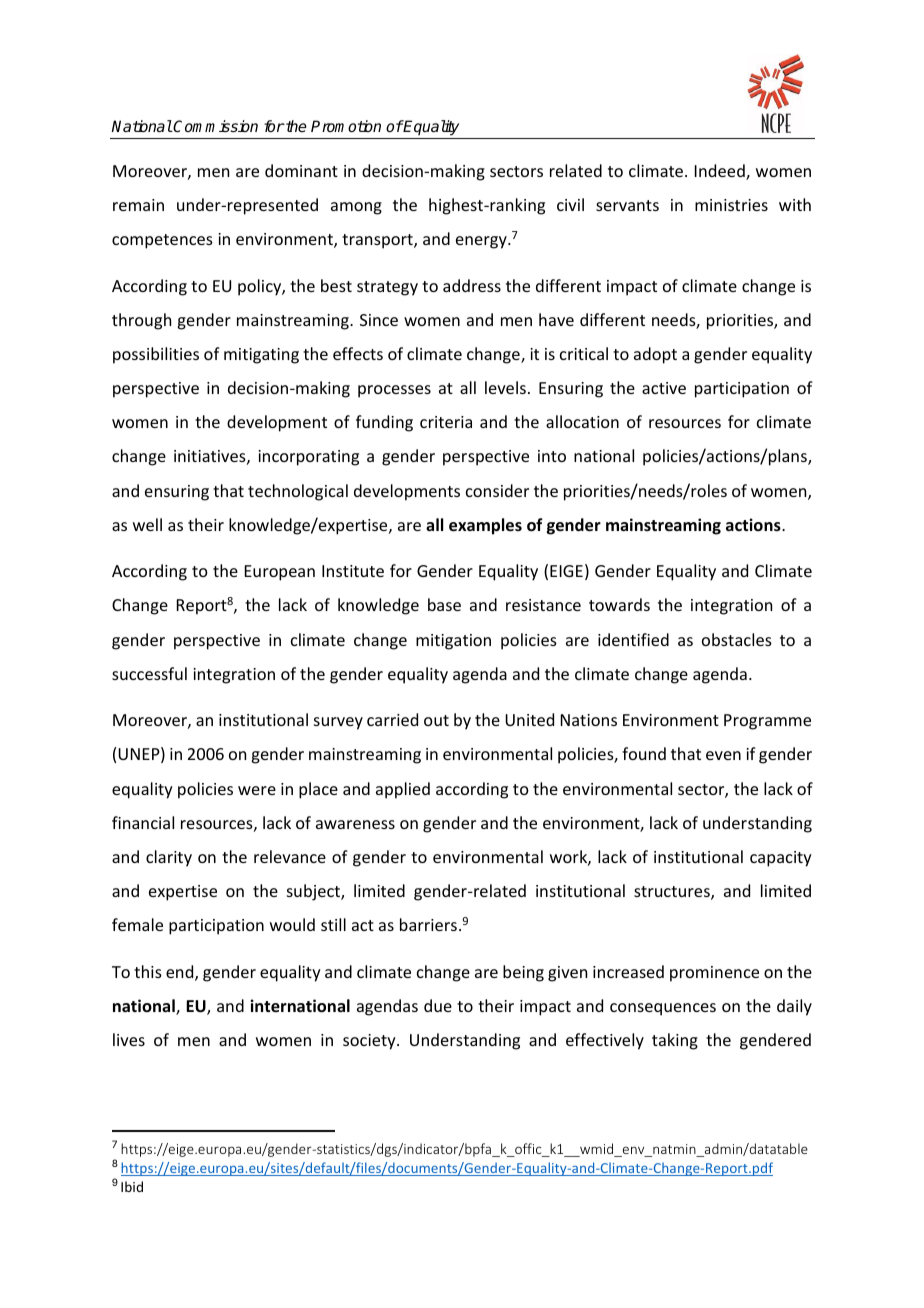 The width and height of the screenshot is (924, 1308). What do you see at coordinates (453, 642) in the screenshot?
I see `mitigation` at bounding box center [453, 642].
